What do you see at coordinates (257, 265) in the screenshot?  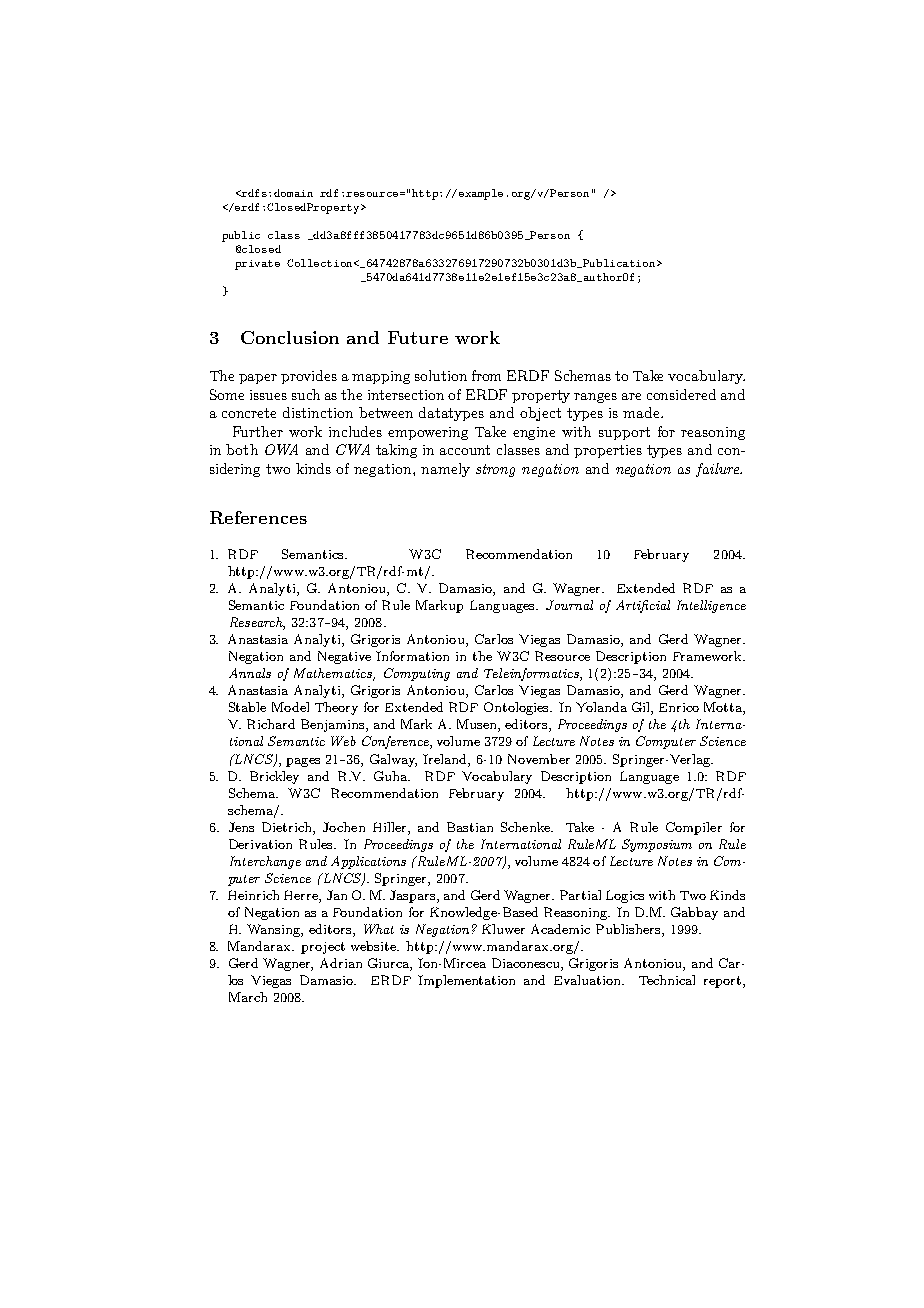 I see `private` at bounding box center [257, 265].
